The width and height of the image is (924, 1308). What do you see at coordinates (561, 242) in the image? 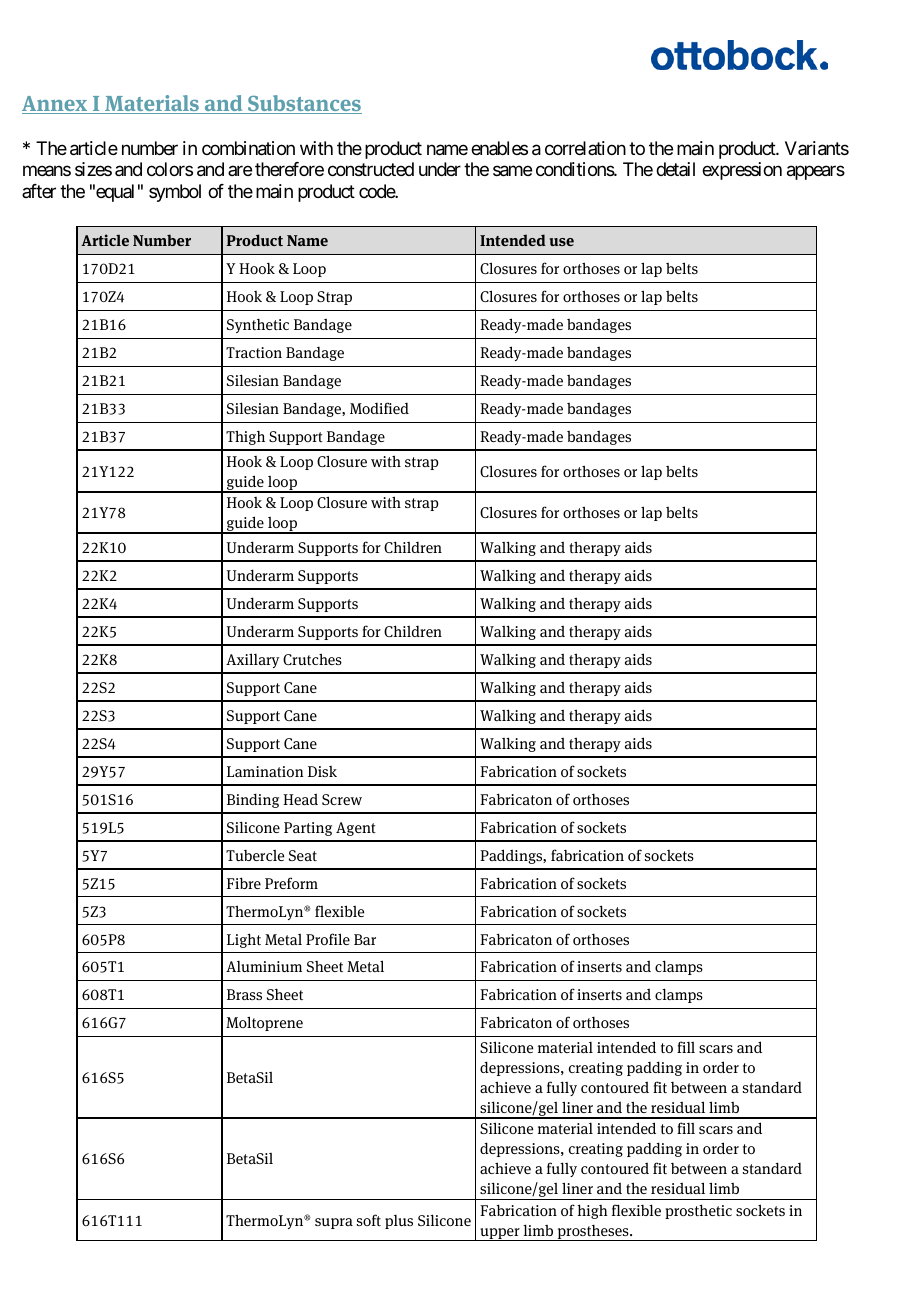
I see `use` at bounding box center [561, 242].
